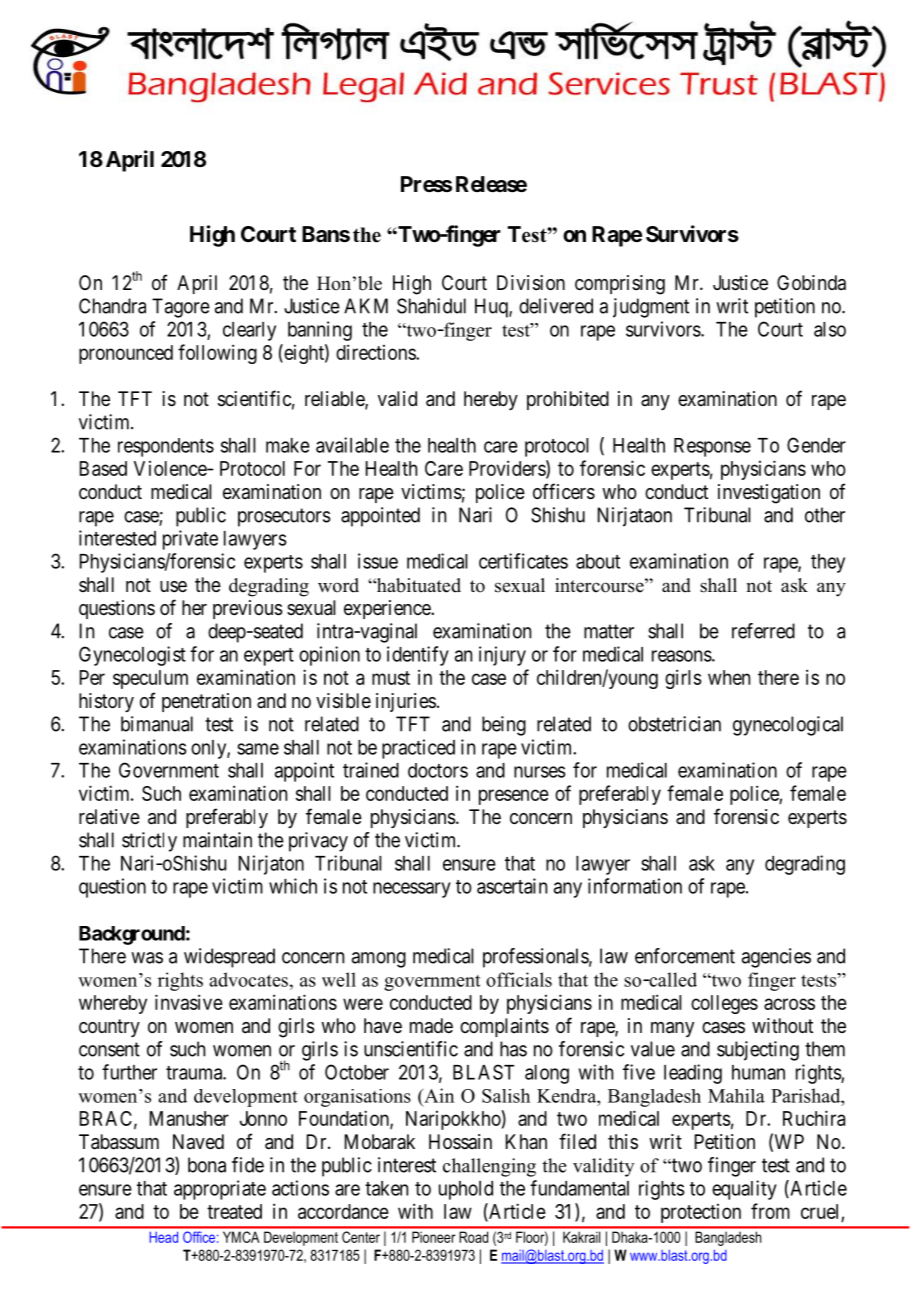 This screenshot has width=924, height=1307. What do you see at coordinates (431, 1026) in the screenshot?
I see `made` at bounding box center [431, 1026].
